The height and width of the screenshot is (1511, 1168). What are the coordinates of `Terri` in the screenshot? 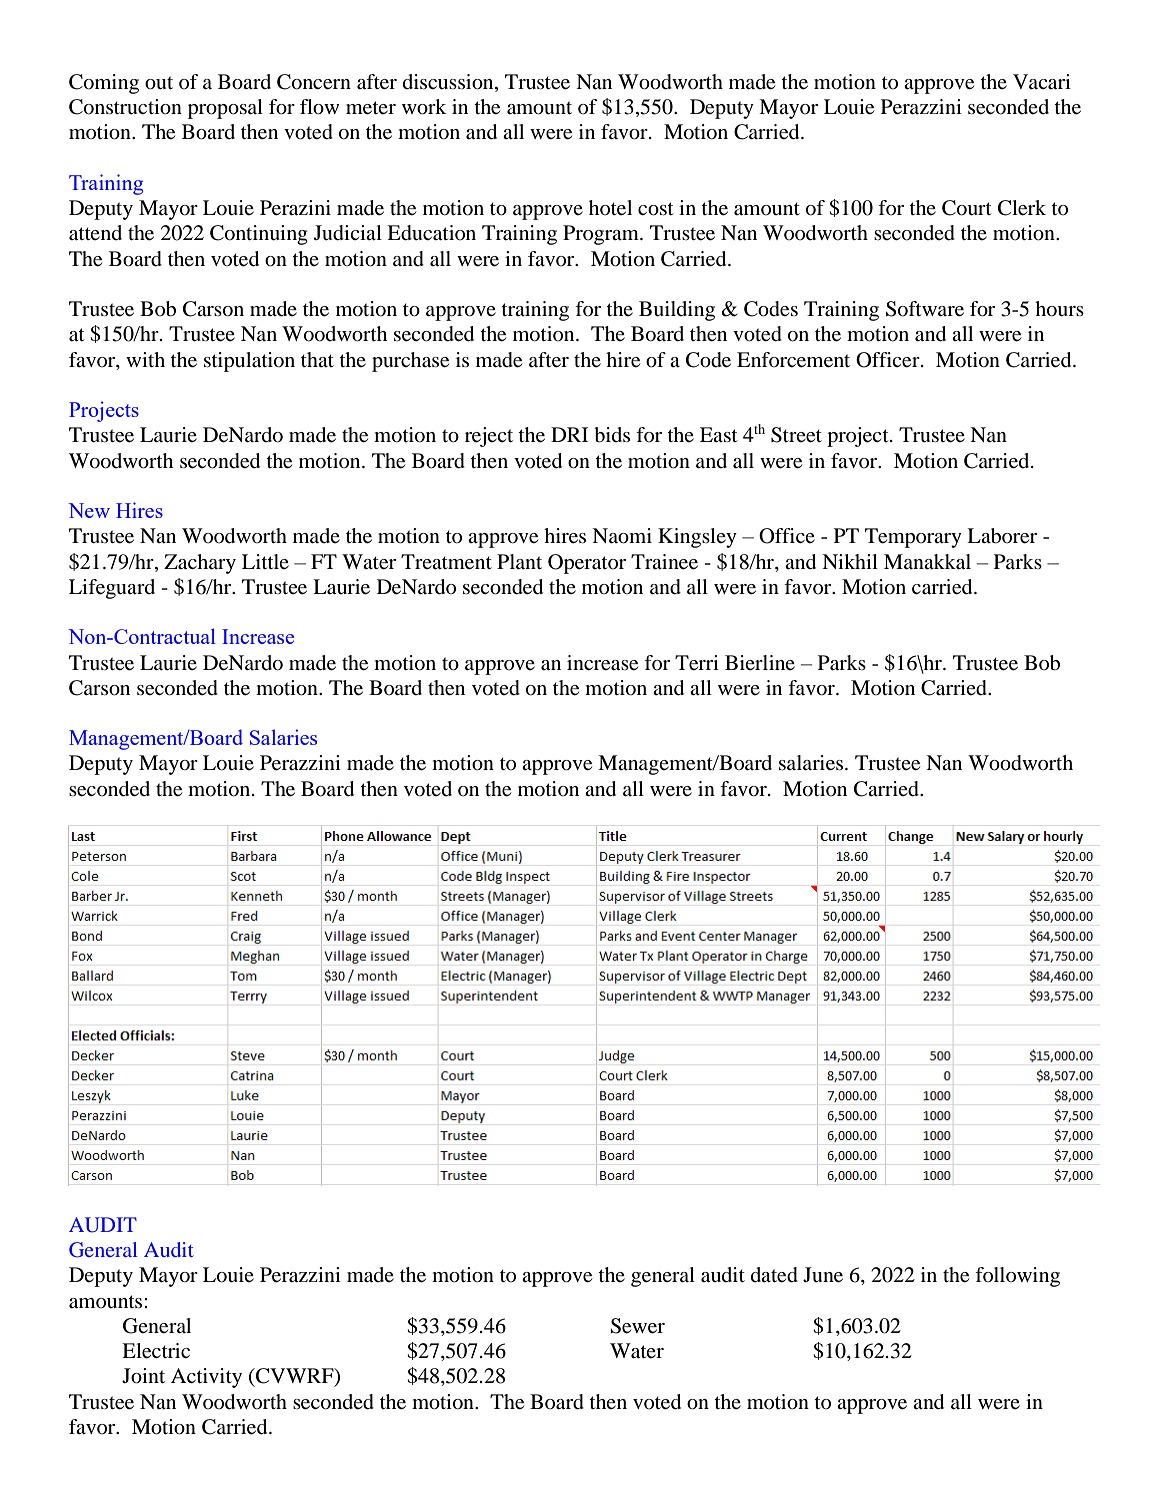 It's located at (697, 663).
